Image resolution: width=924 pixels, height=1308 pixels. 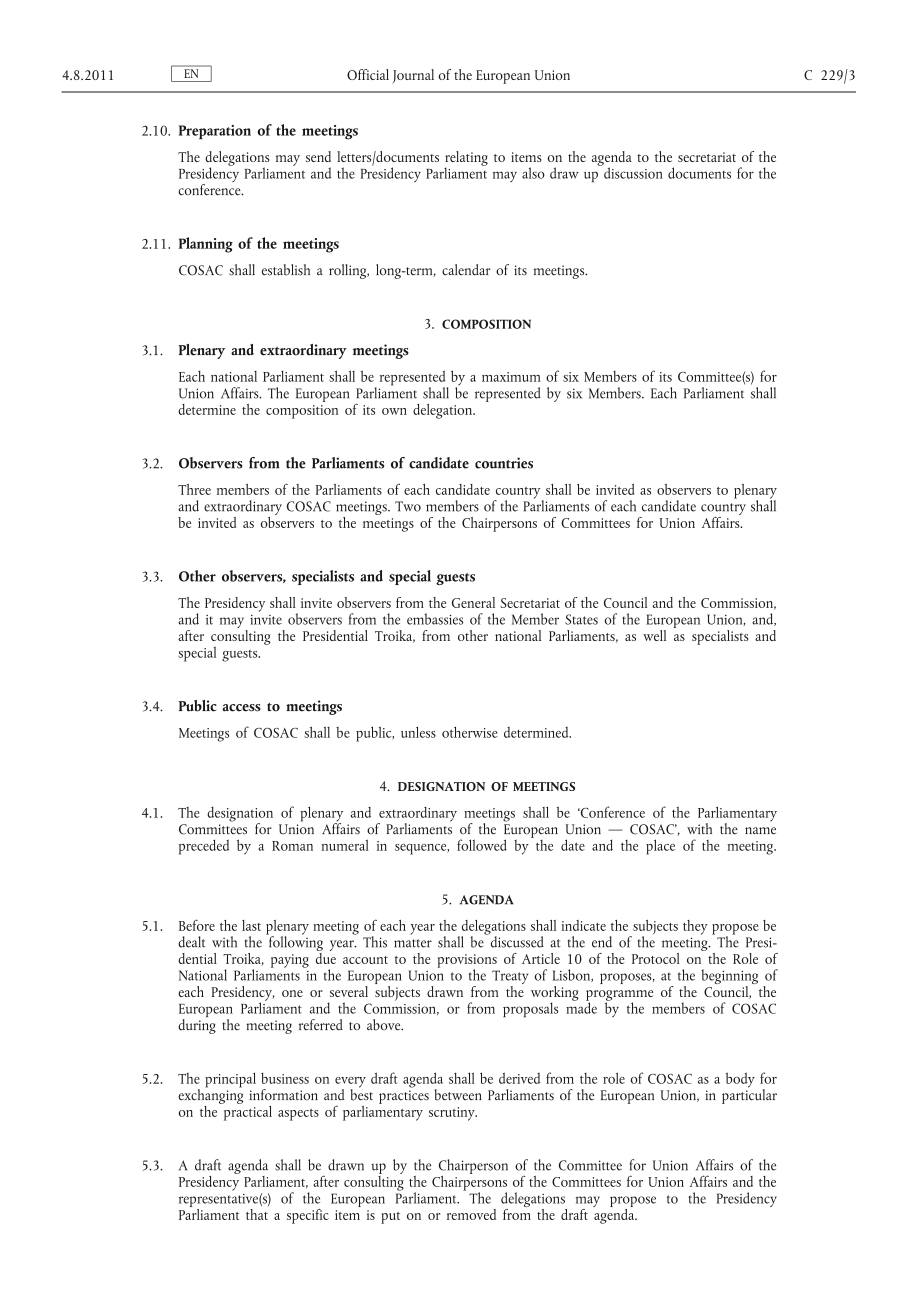 I want to click on place, so click(x=660, y=847).
